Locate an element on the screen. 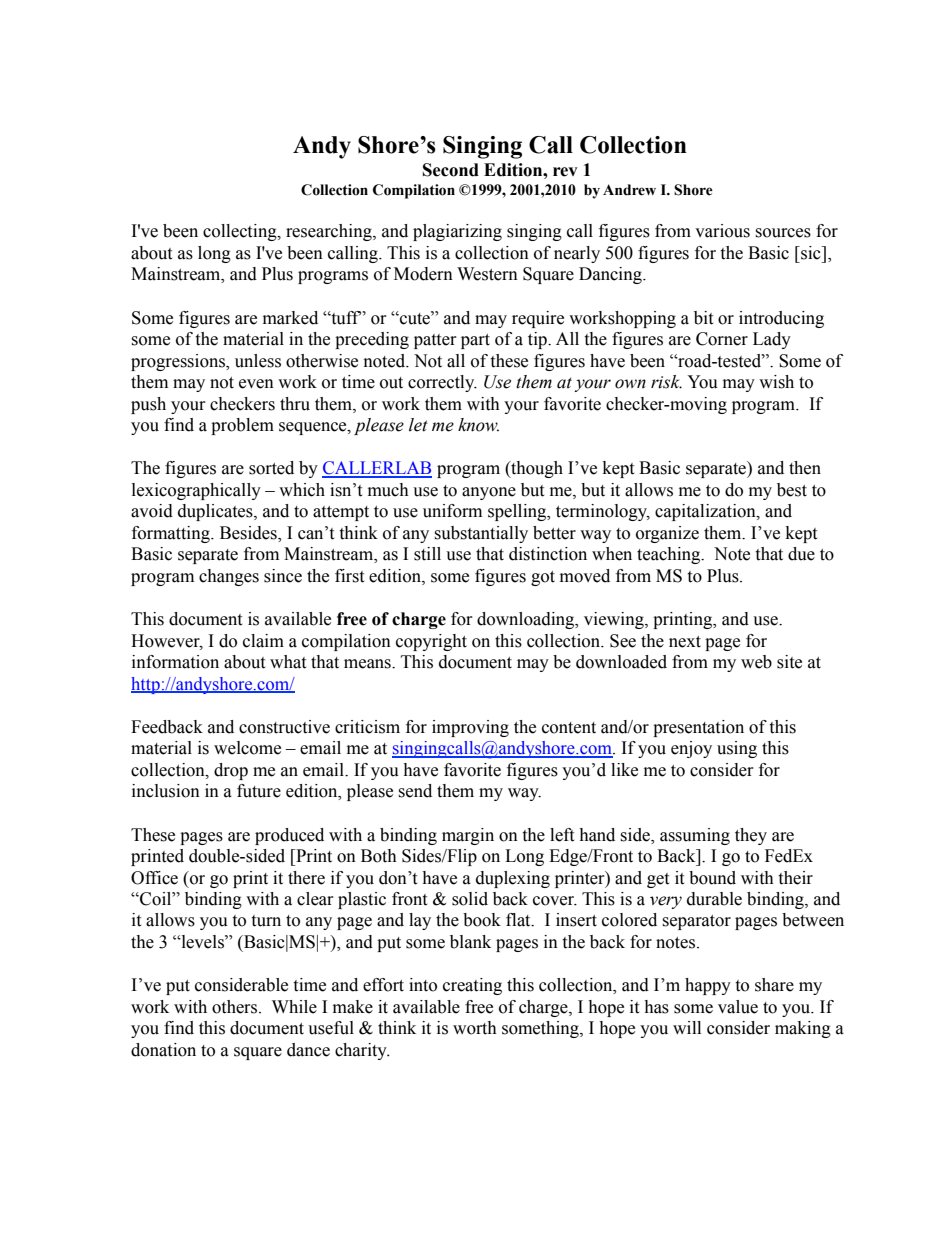 Image resolution: width=952 pixels, height=1233 pixels. next is located at coordinates (685, 642).
